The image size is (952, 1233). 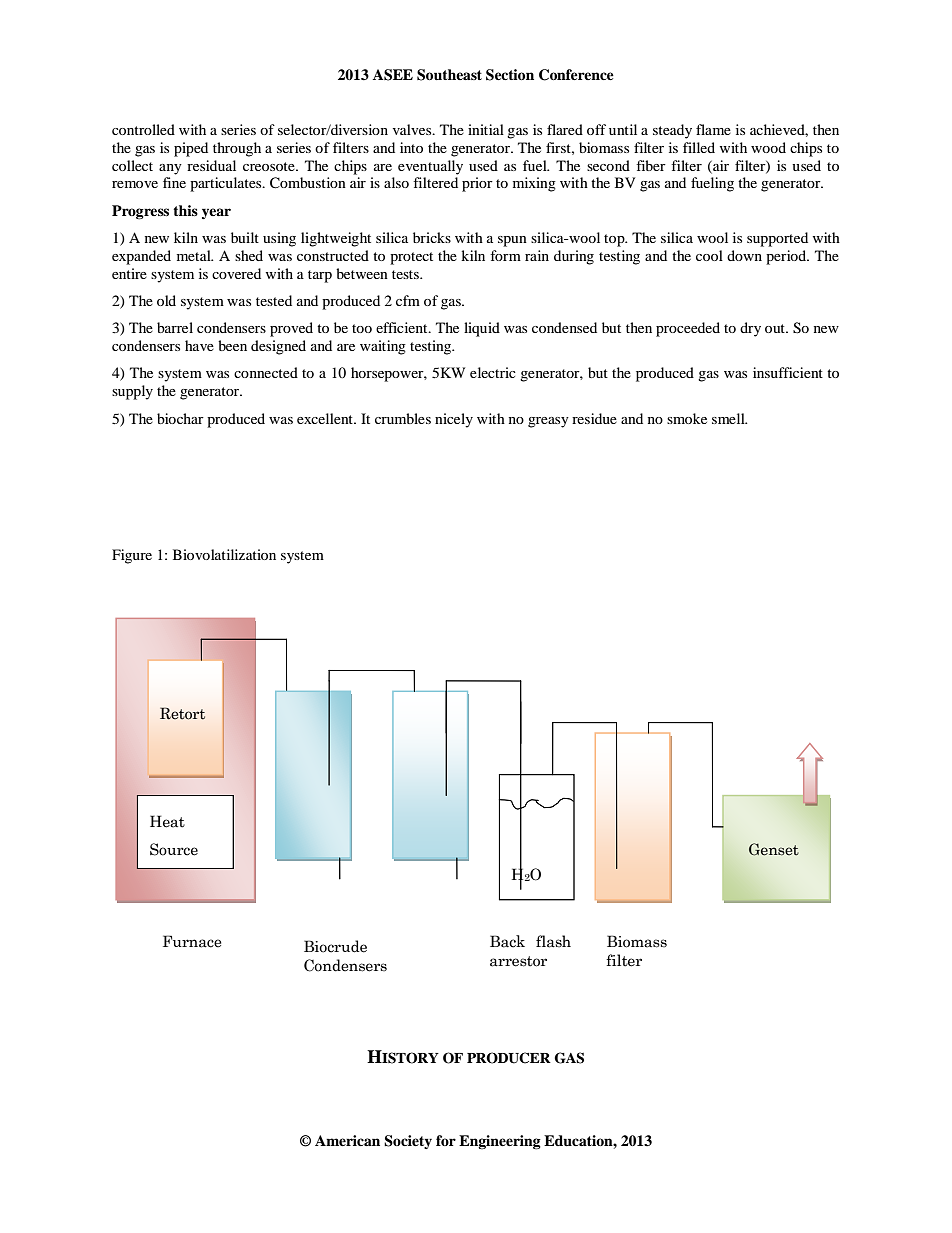 I want to click on piped, so click(x=191, y=149).
